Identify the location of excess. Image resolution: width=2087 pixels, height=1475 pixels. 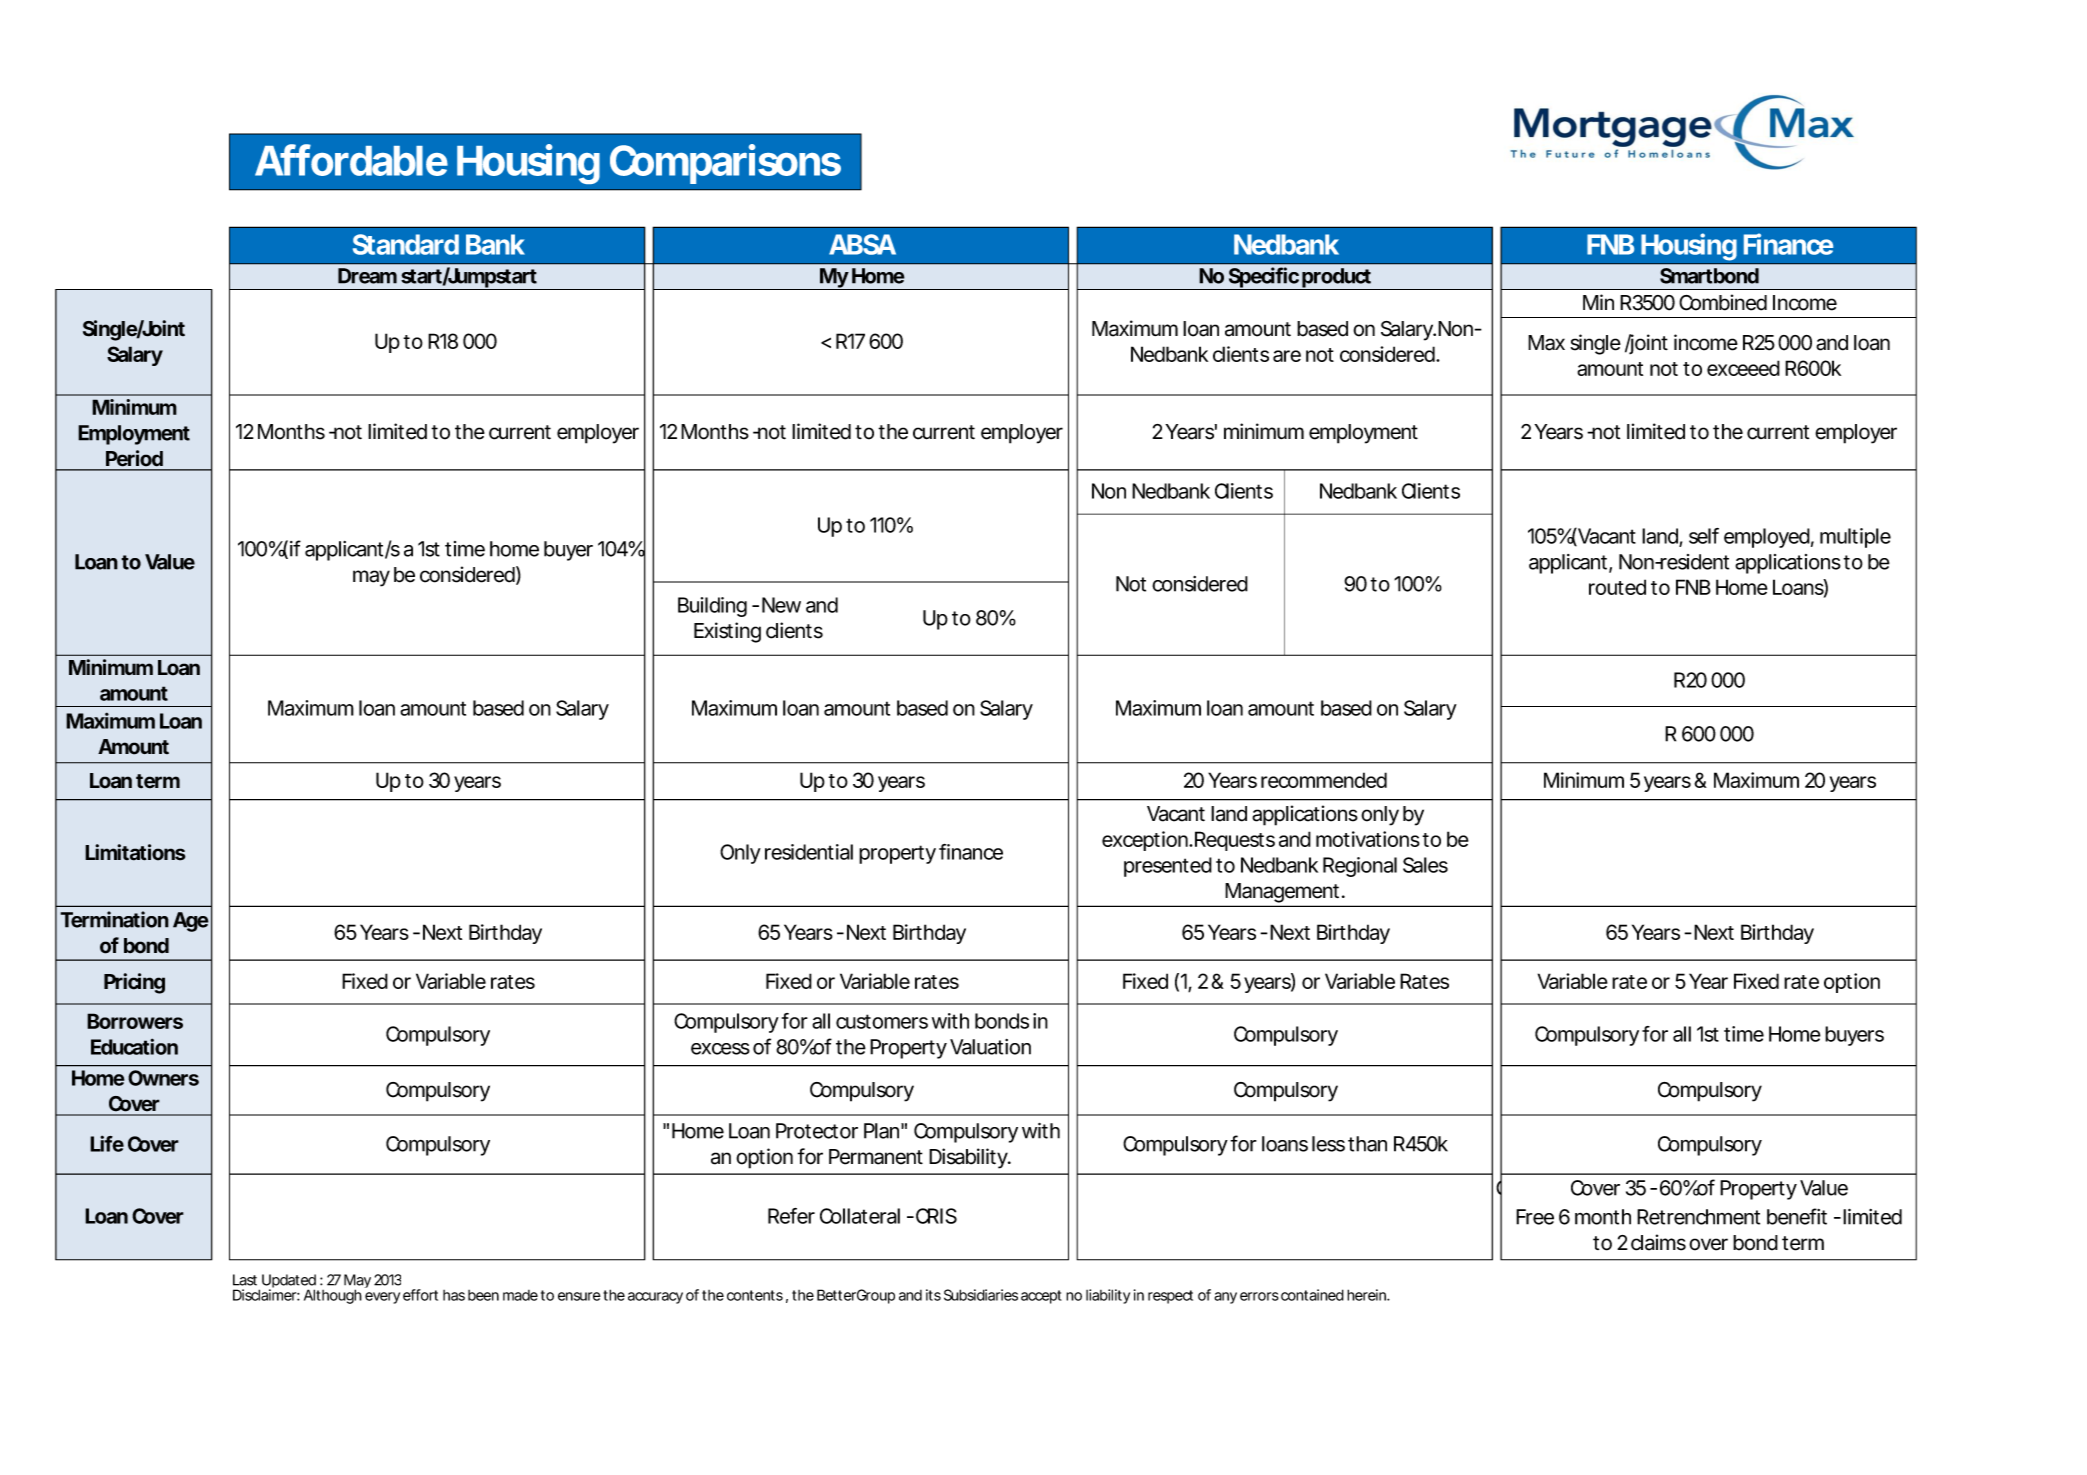
(720, 1049).
